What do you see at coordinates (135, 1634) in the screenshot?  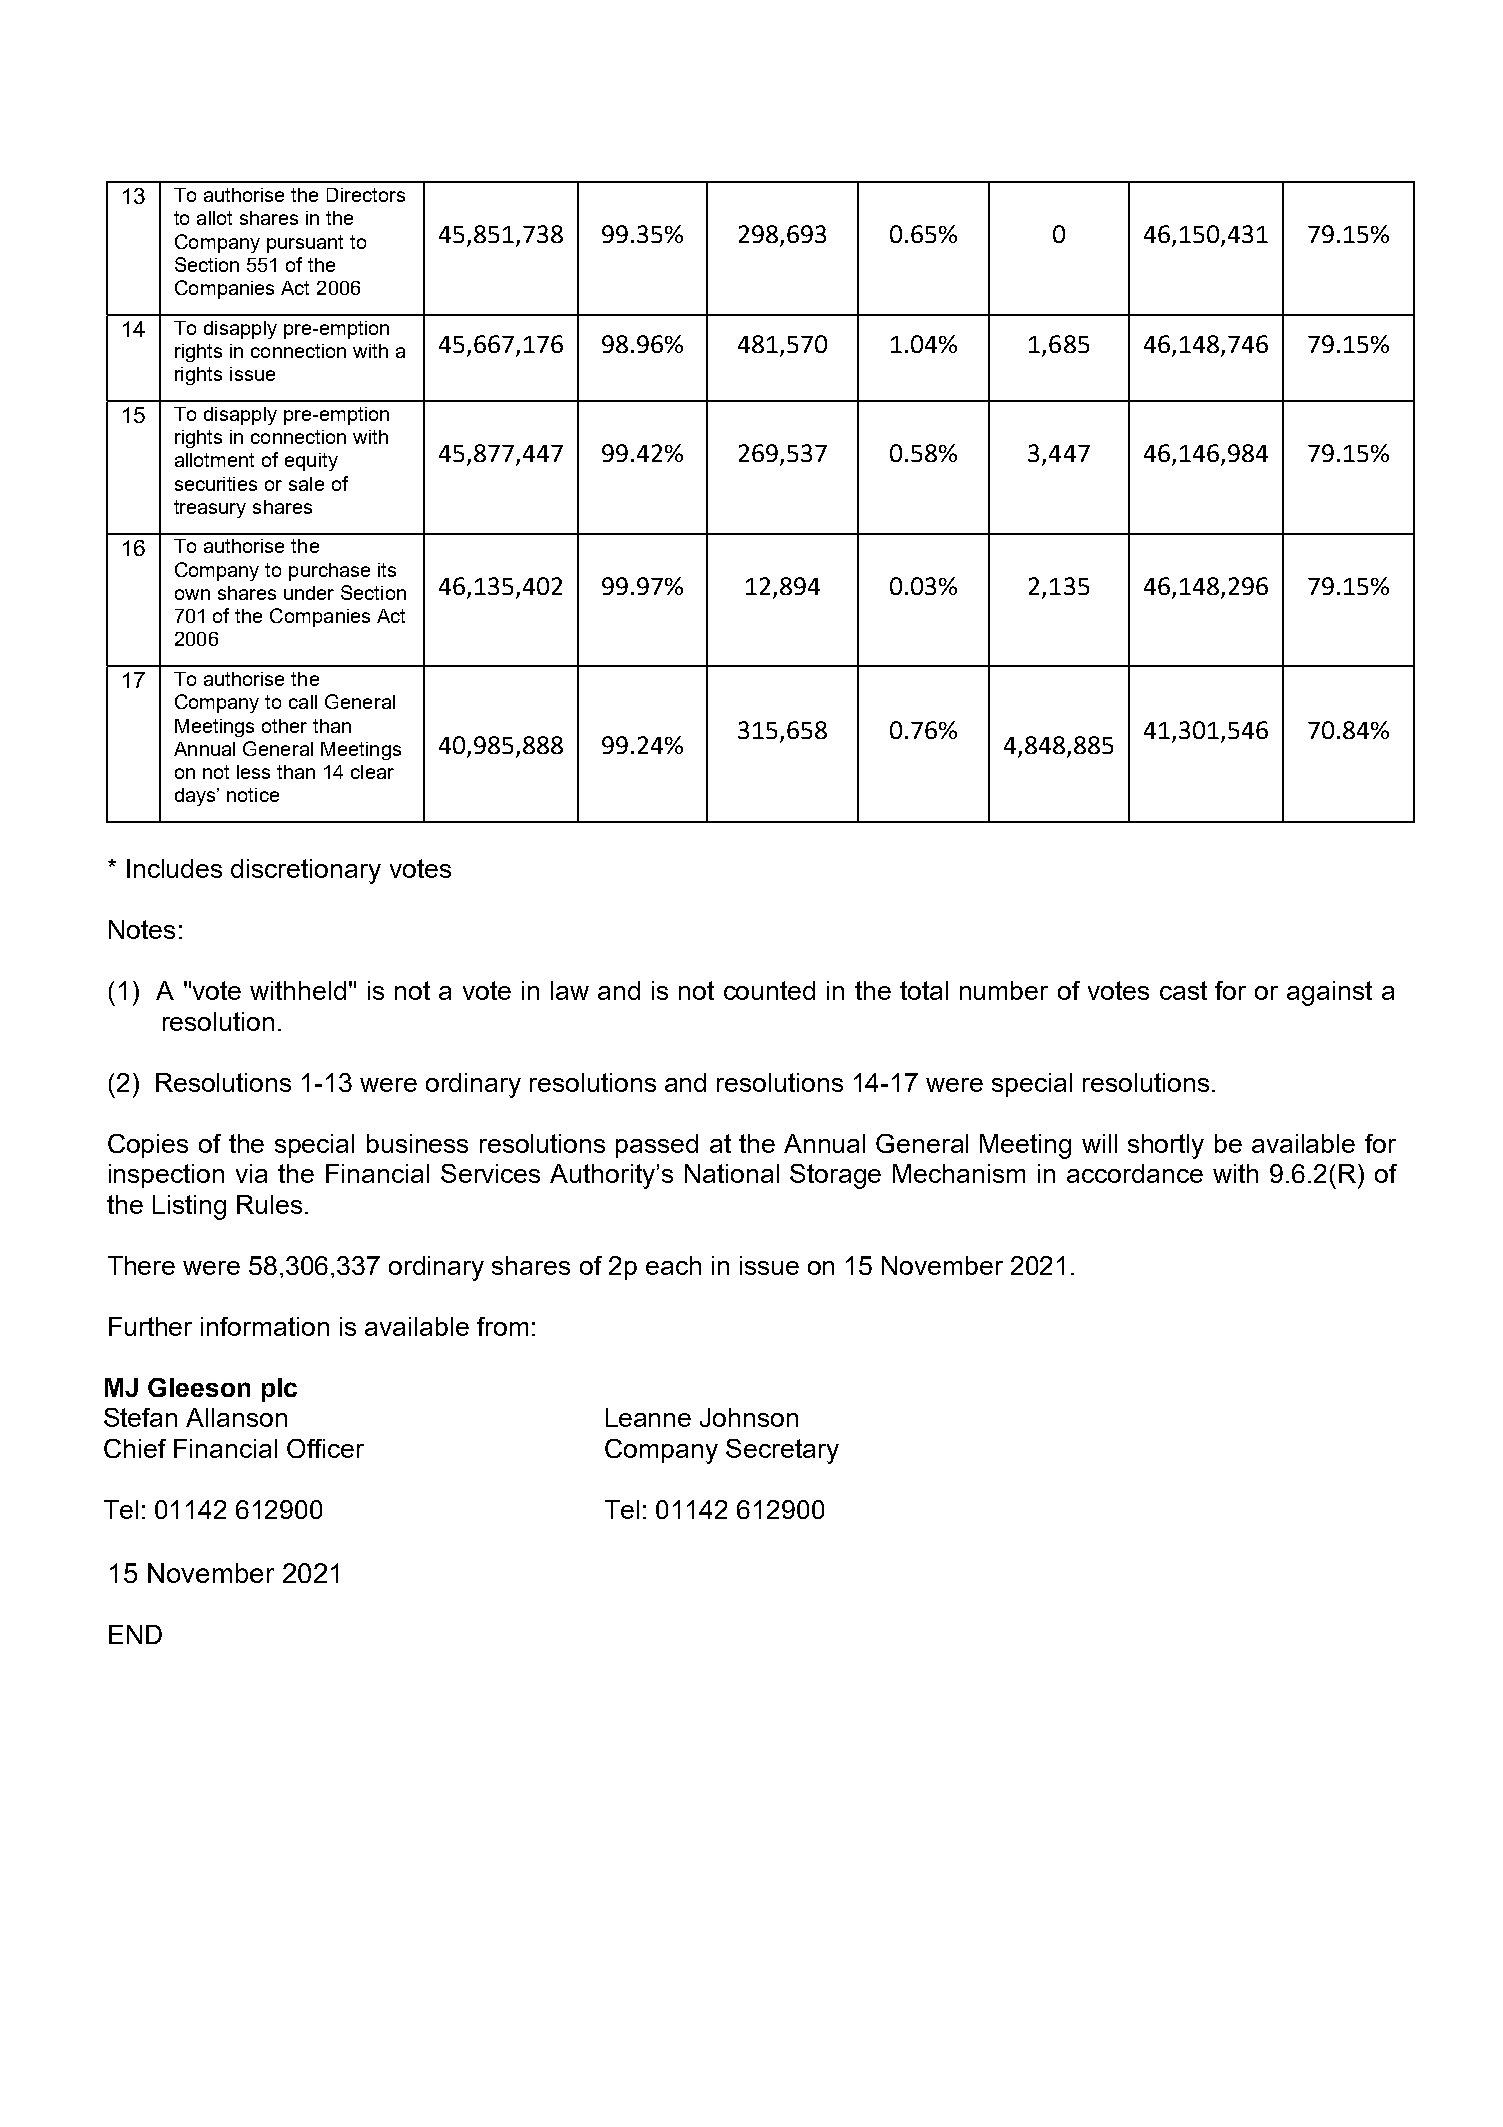 I see `END` at bounding box center [135, 1634].
